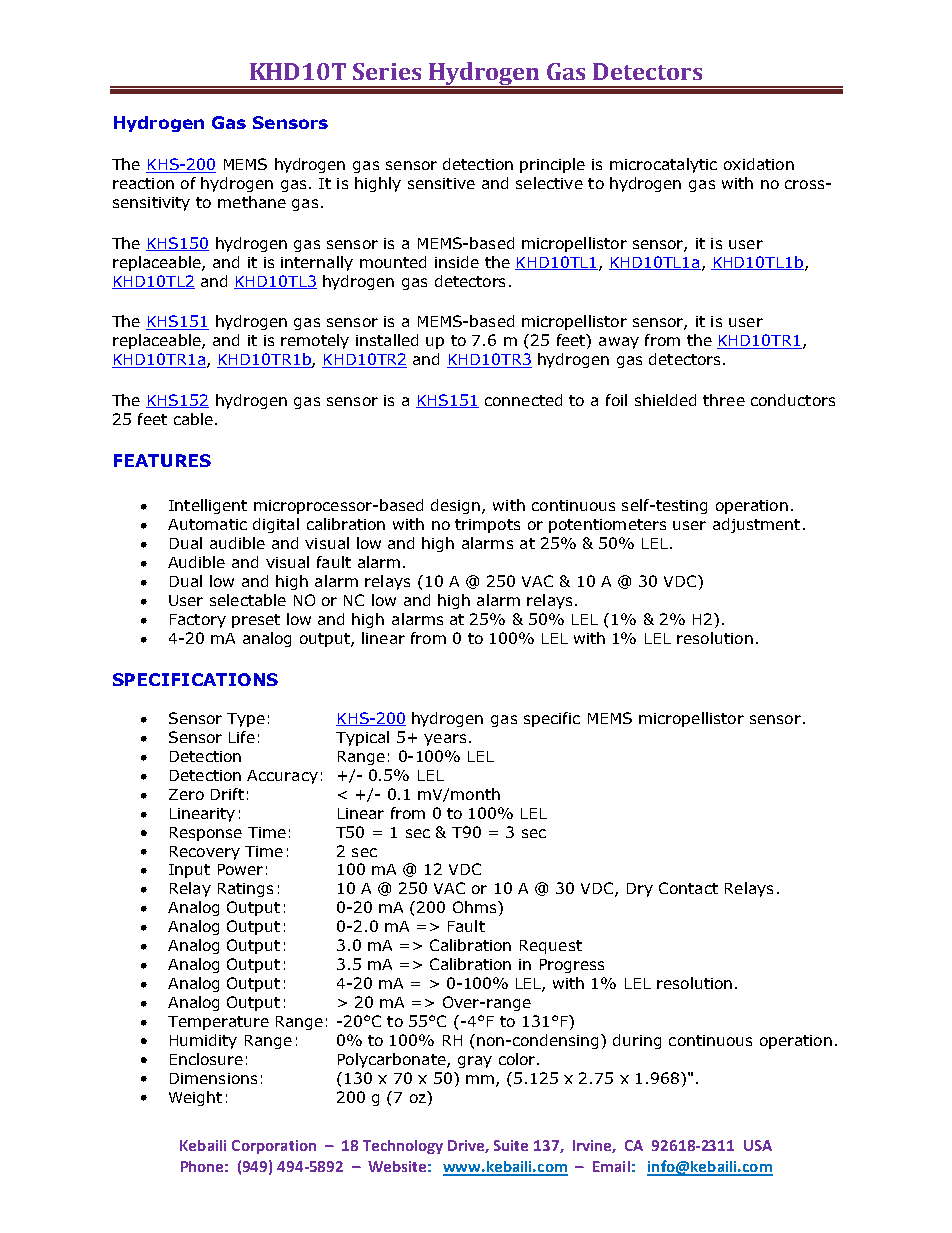 The image size is (952, 1233). What do you see at coordinates (457, 506) in the screenshot?
I see `design` at bounding box center [457, 506].
